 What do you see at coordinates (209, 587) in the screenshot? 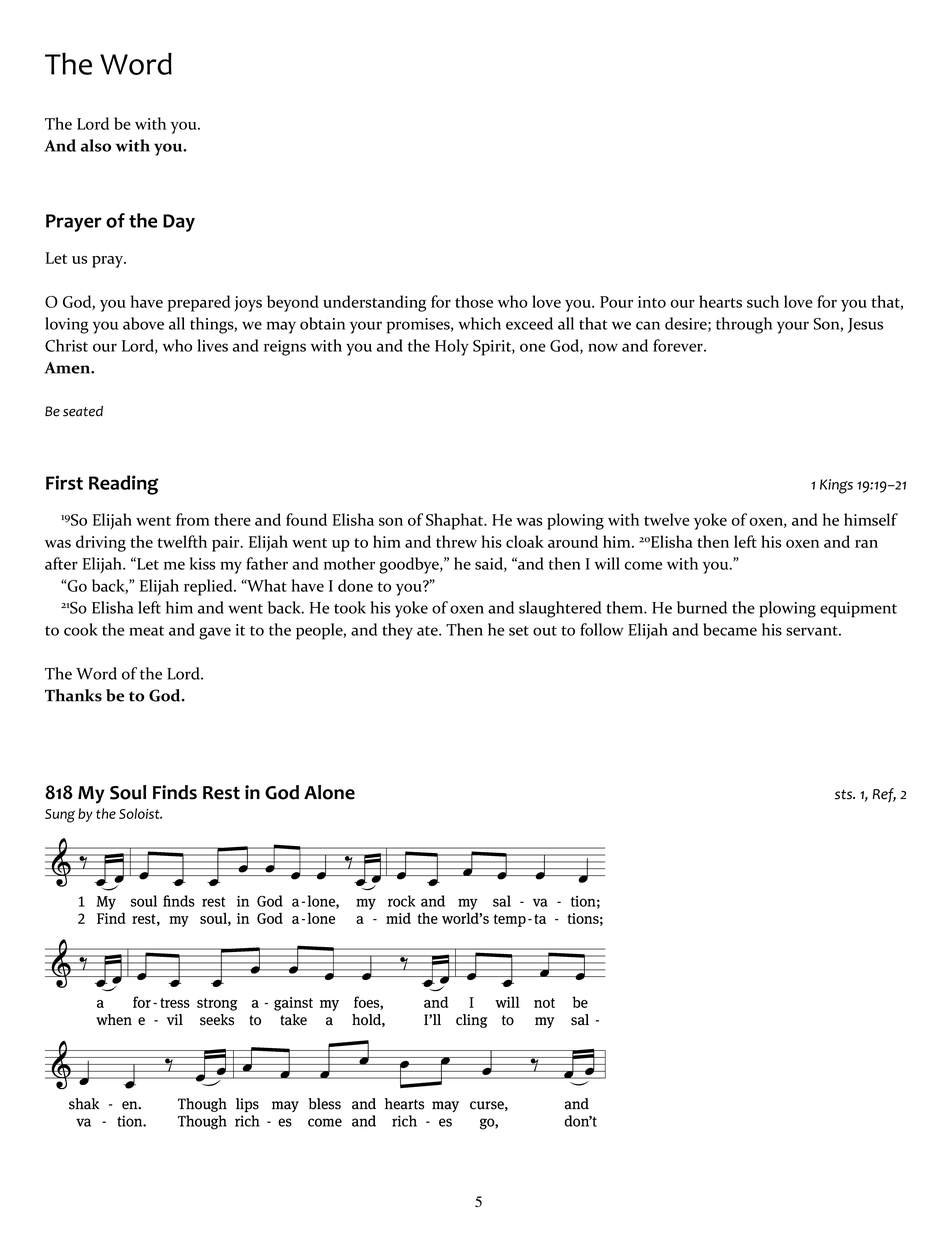
I see `replied` at bounding box center [209, 587].
